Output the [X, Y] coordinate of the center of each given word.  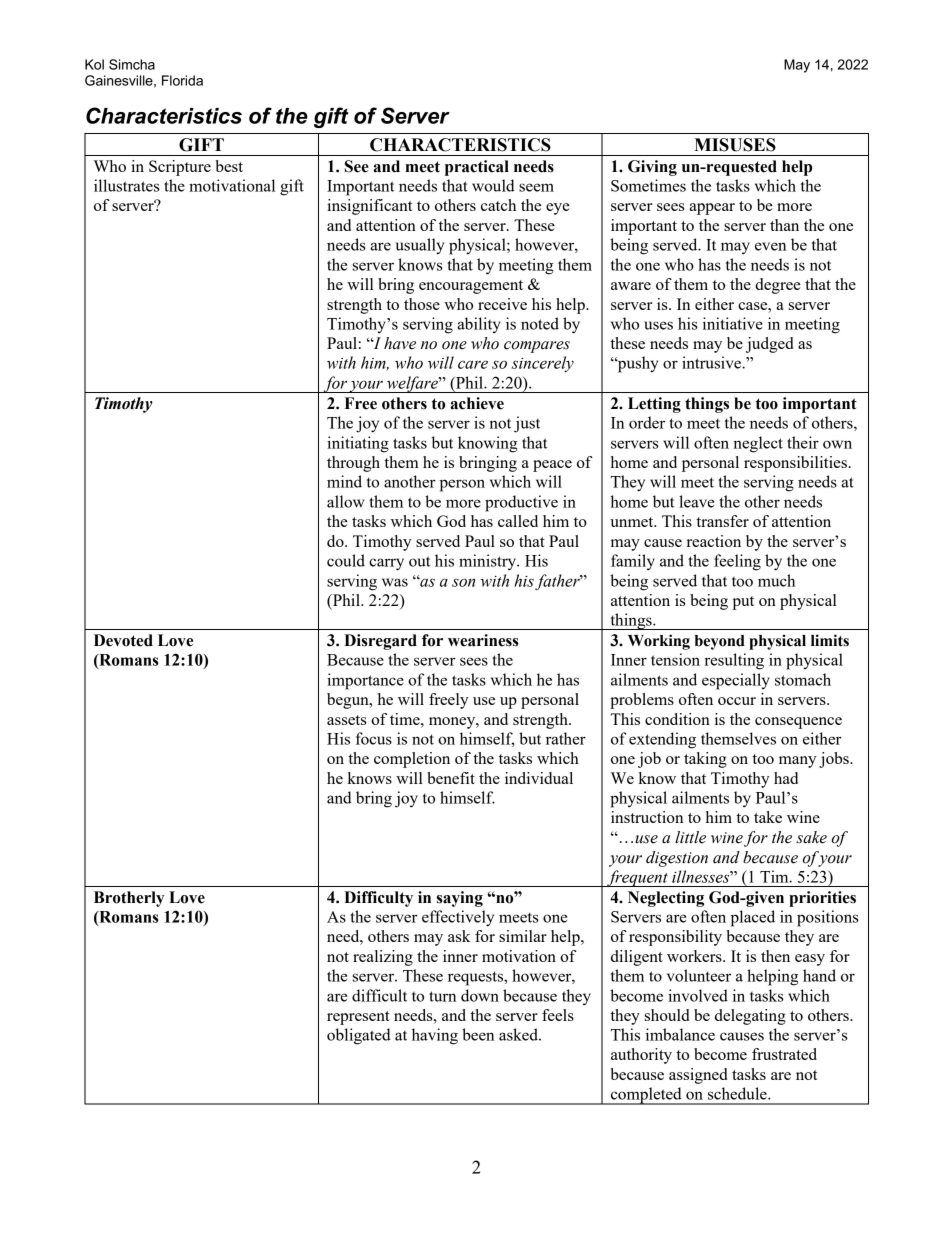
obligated [359, 1036]
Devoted [123, 640]
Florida [182, 80]
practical [477, 168]
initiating [358, 444]
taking [705, 760]
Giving [652, 168]
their [803, 442]
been [478, 1034]
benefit [451, 778]
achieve [477, 403]
